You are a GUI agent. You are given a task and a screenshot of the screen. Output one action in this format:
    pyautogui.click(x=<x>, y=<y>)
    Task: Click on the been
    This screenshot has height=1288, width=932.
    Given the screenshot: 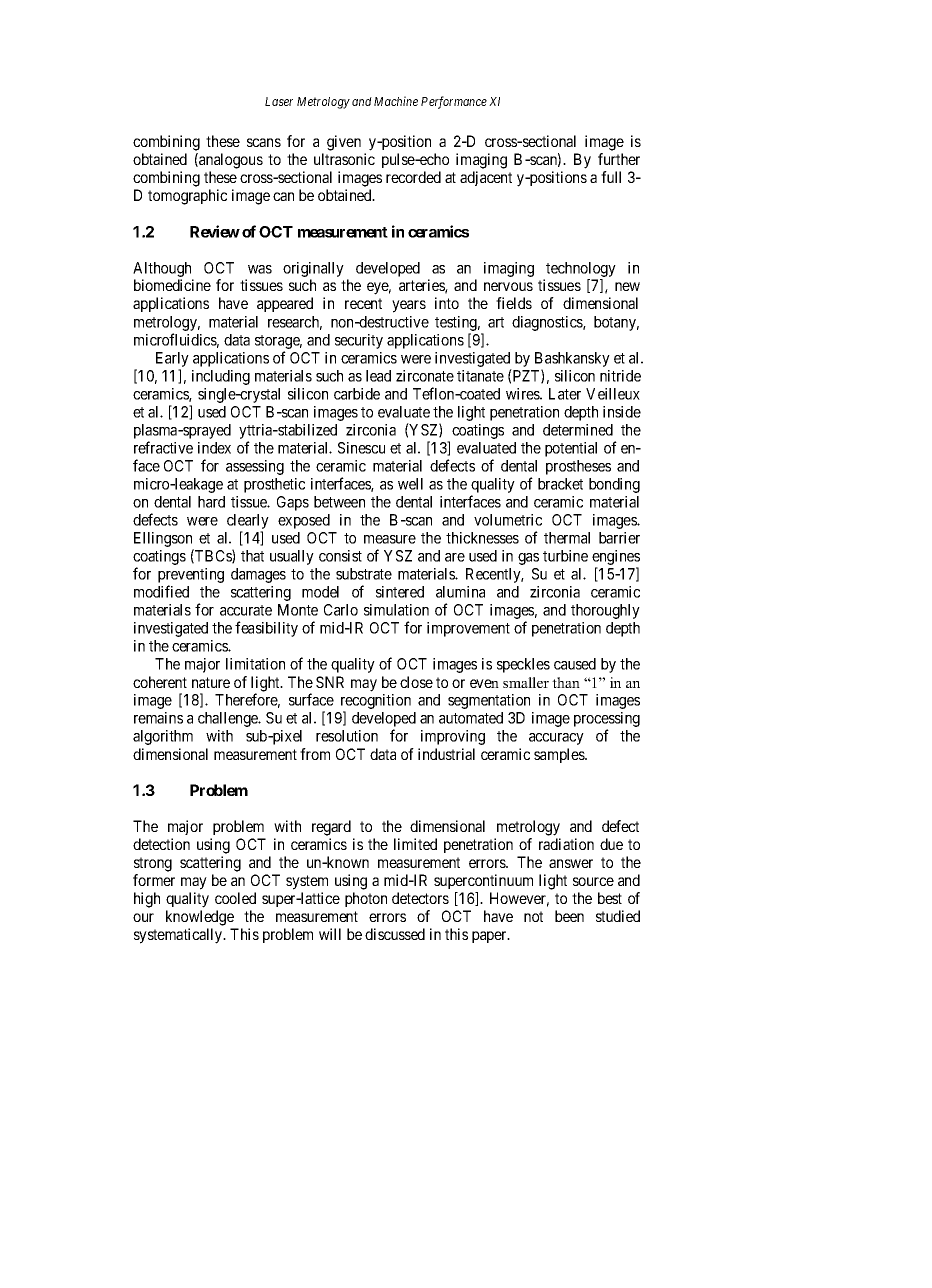 What is the action you would take?
    pyautogui.click(x=569, y=916)
